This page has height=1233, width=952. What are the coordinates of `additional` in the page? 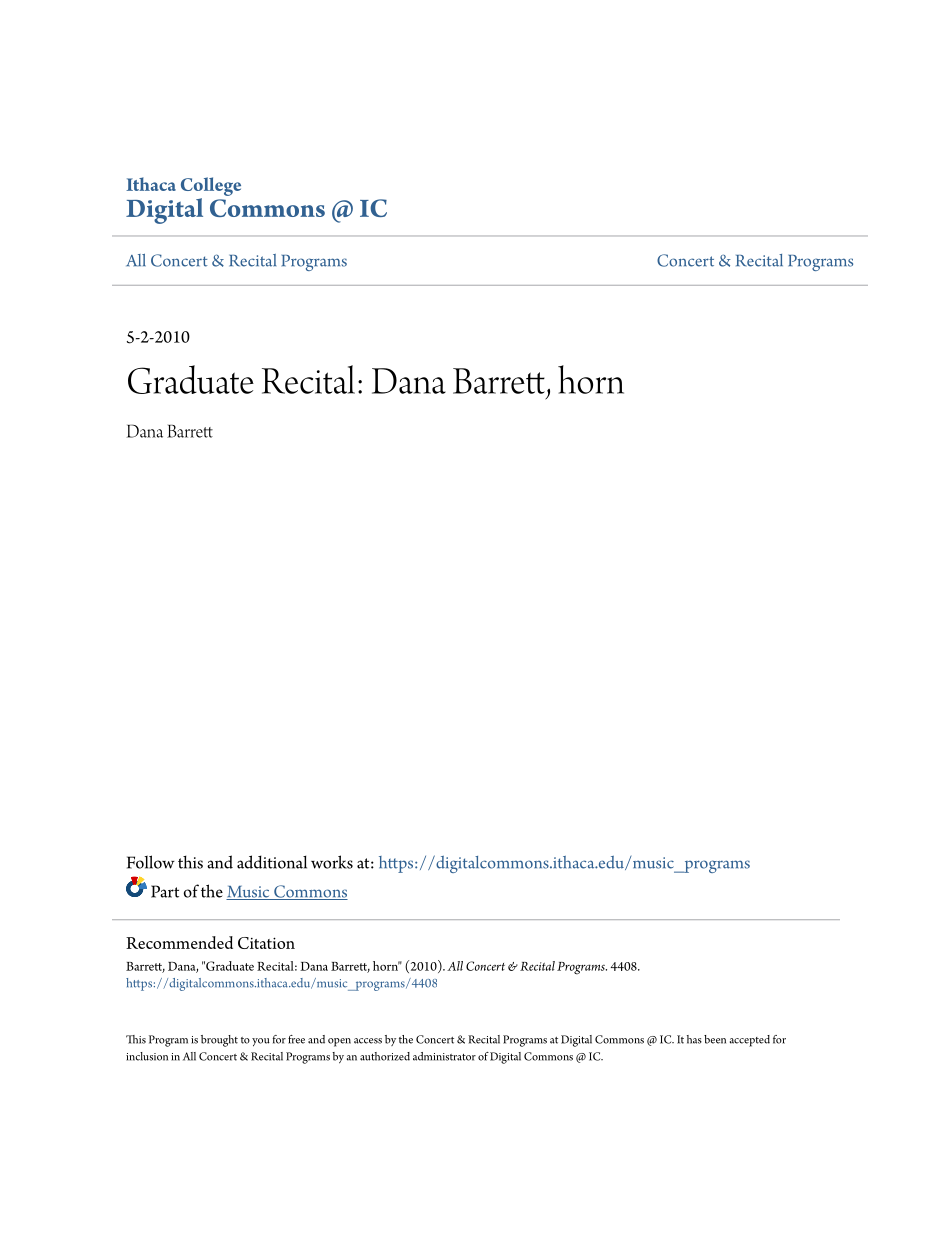 It's located at (272, 862).
